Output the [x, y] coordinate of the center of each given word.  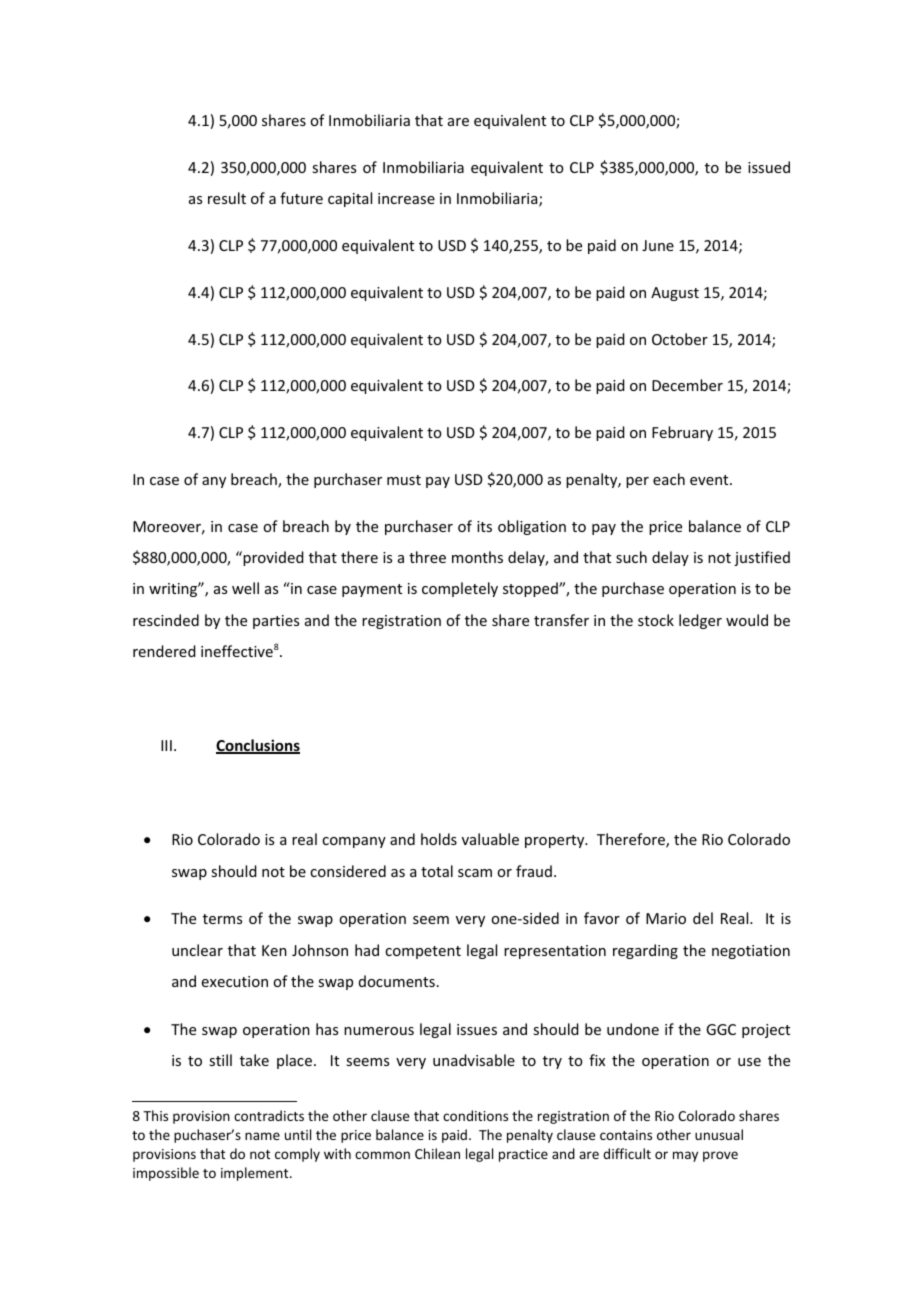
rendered [164, 651]
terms [222, 919]
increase [406, 198]
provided [272, 558]
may [685, 1156]
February [682, 433]
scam [475, 873]
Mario [666, 918]
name [262, 1136]
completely [460, 589]
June [658, 245]
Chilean [437, 1153]
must [404, 480]
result [227, 198]
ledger [700, 621]
